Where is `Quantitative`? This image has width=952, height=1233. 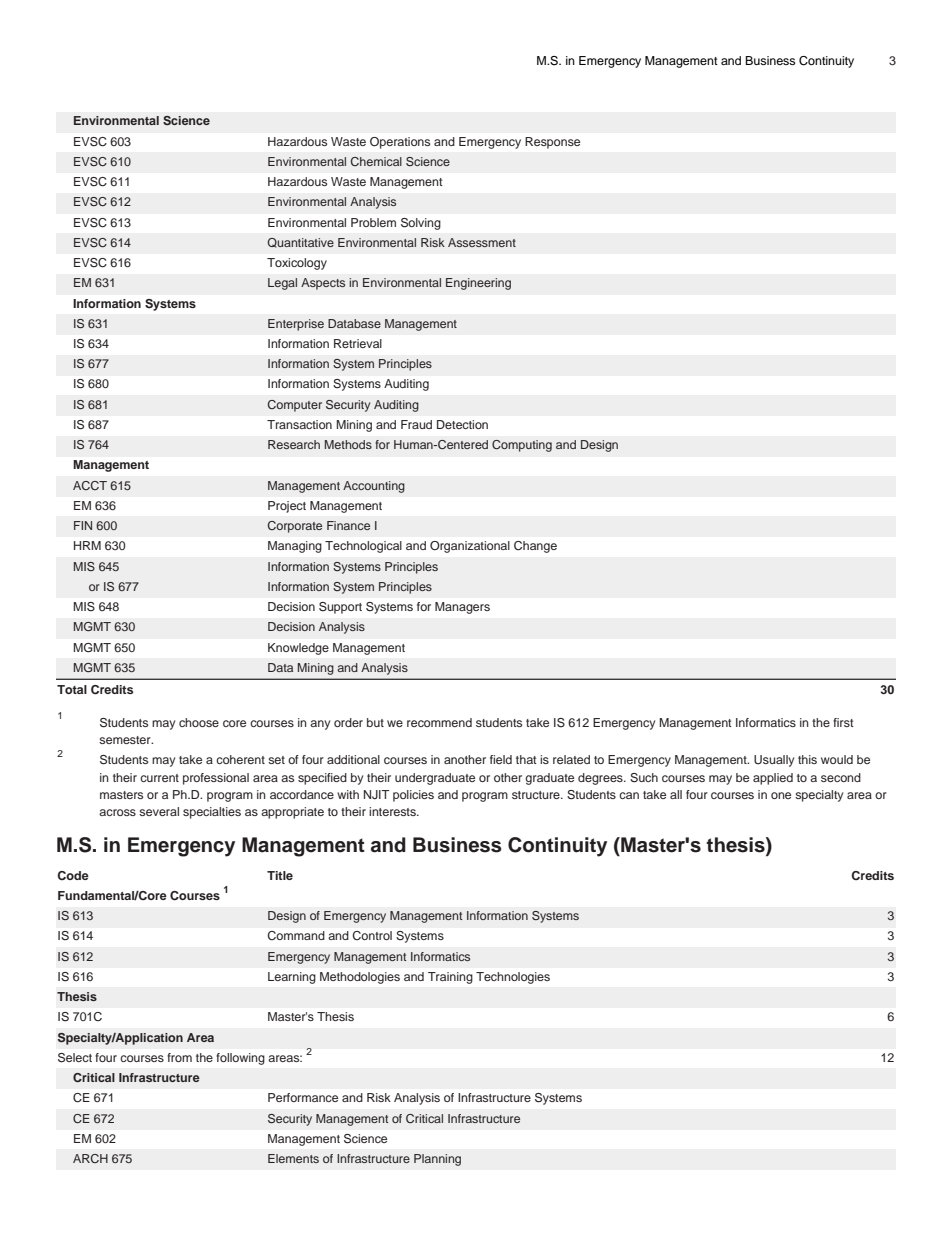 Quantitative is located at coordinates (300, 243).
